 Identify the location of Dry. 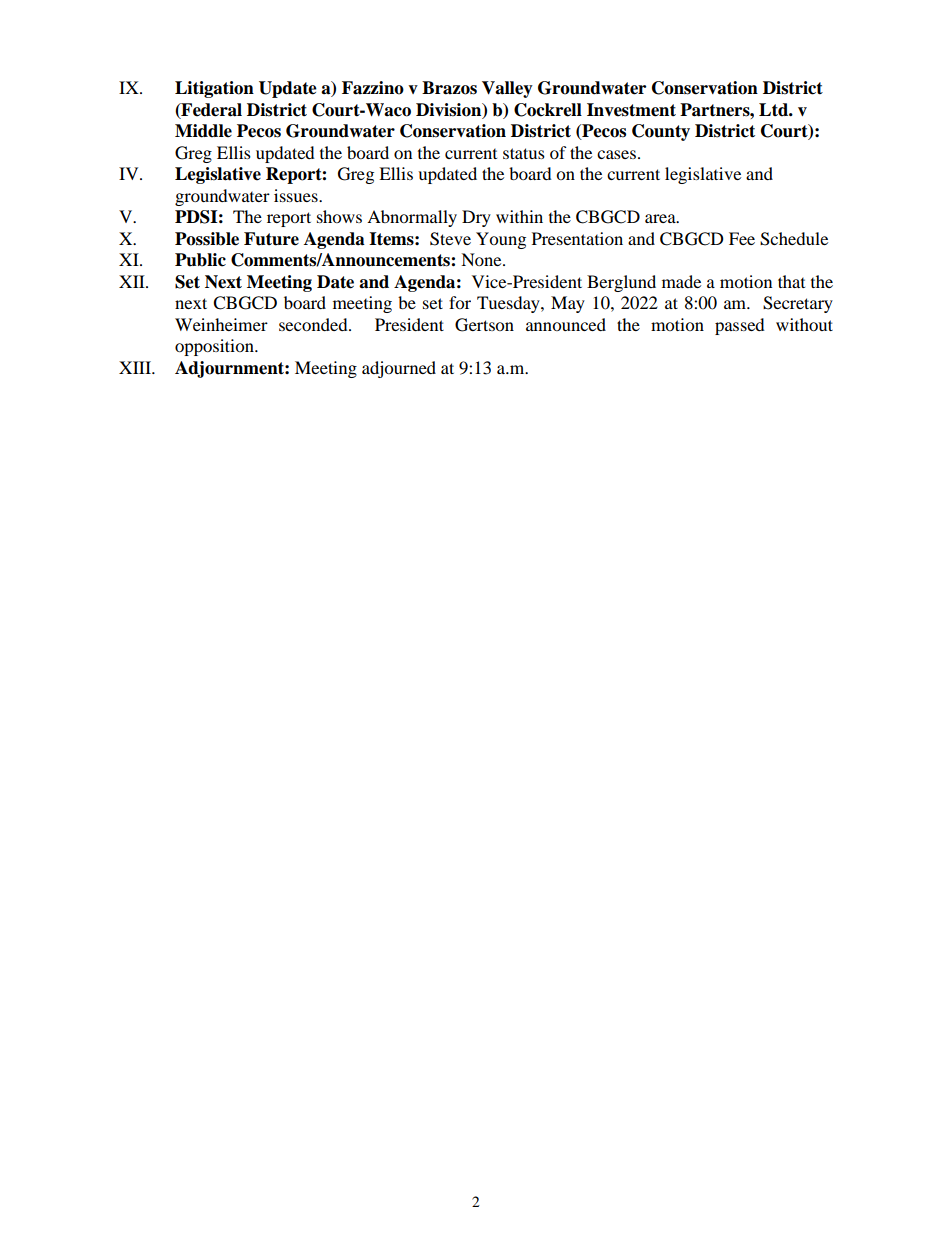
(476, 218).
